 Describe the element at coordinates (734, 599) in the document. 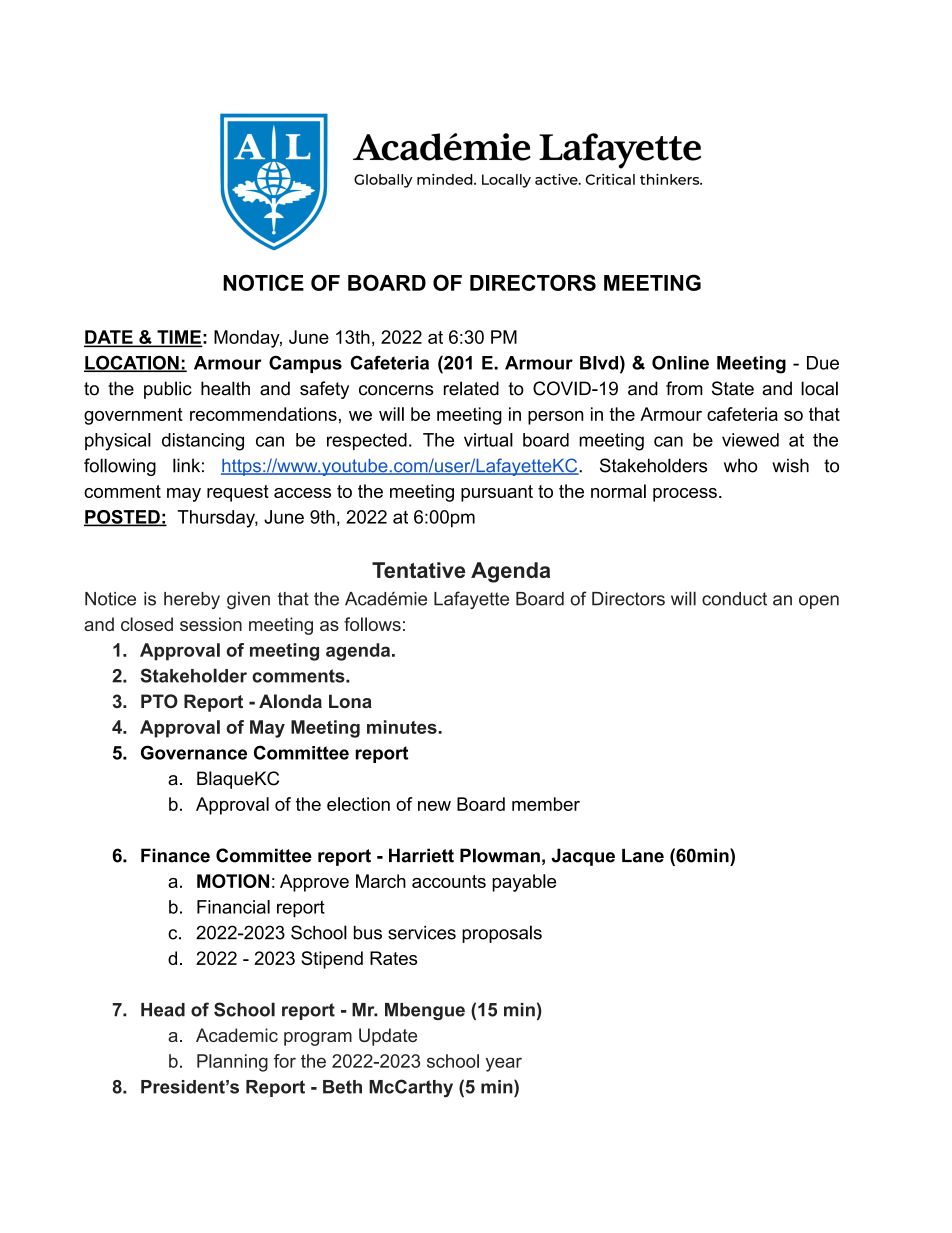

I see `conduct` at that location.
